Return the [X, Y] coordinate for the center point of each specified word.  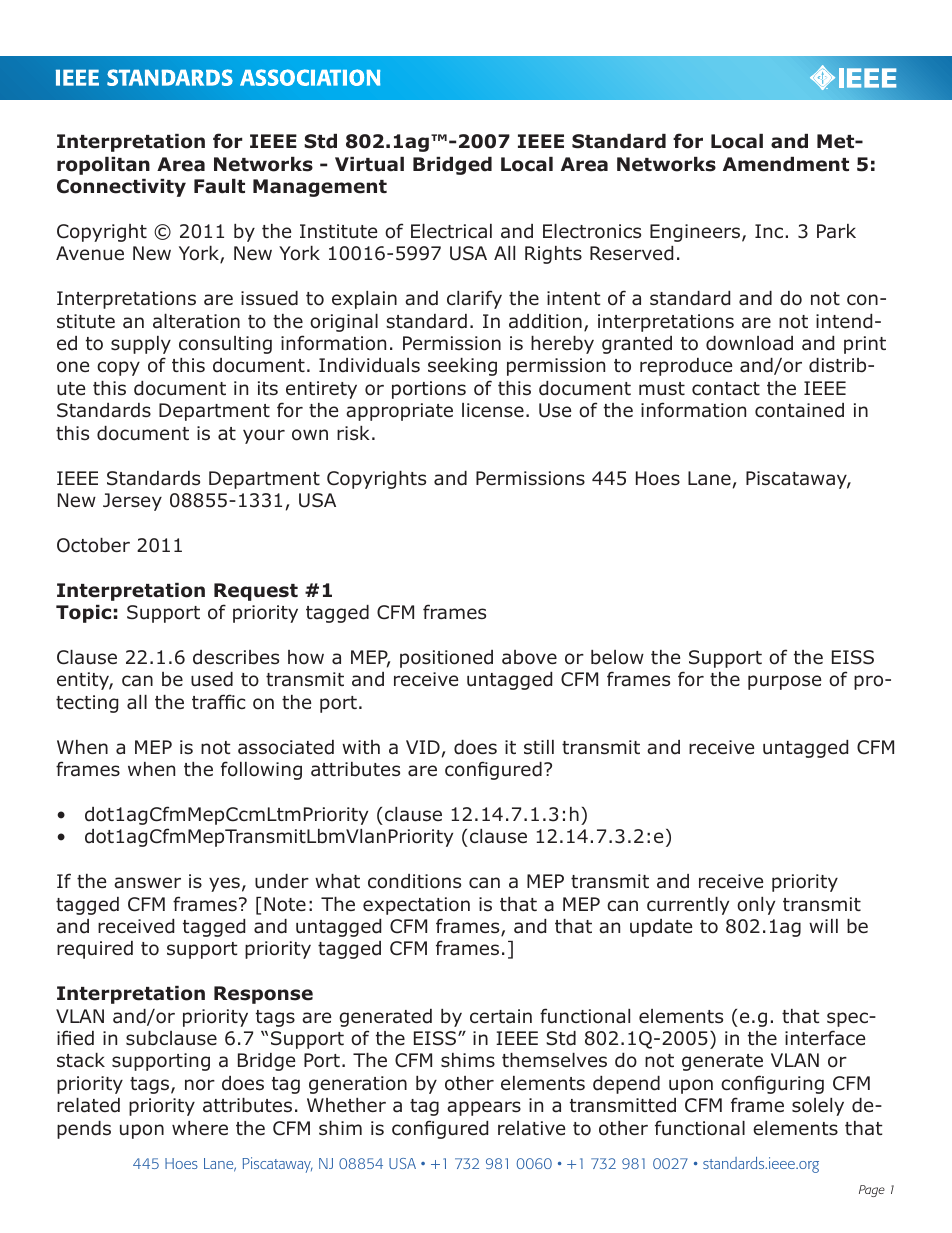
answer [147, 883]
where [200, 1128]
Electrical [451, 231]
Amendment [786, 164]
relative [531, 1128]
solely [818, 1107]
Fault [219, 186]
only [756, 906]
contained [799, 410]
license [493, 410]
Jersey [132, 502]
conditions [414, 881]
